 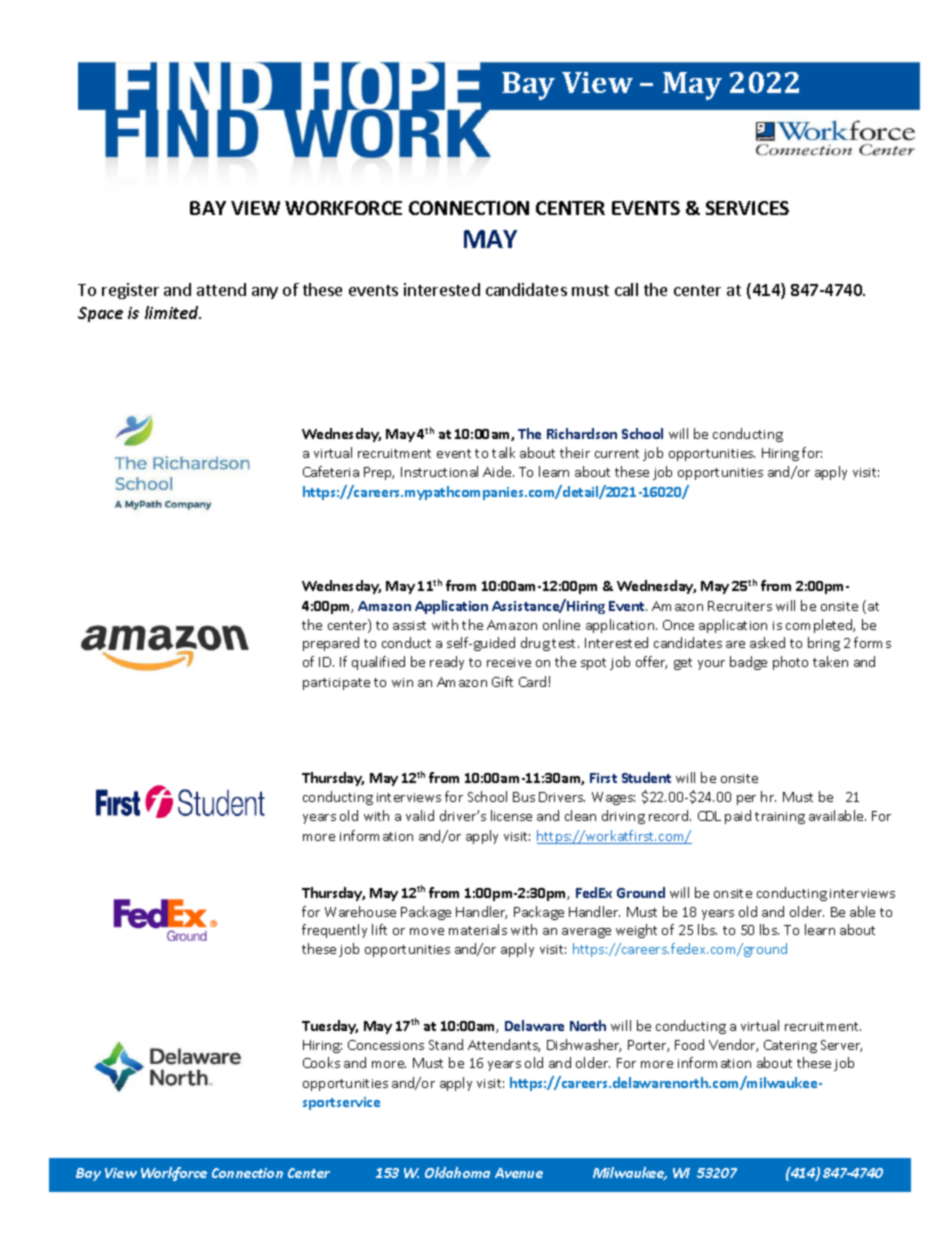 I want to click on current, so click(x=617, y=453).
